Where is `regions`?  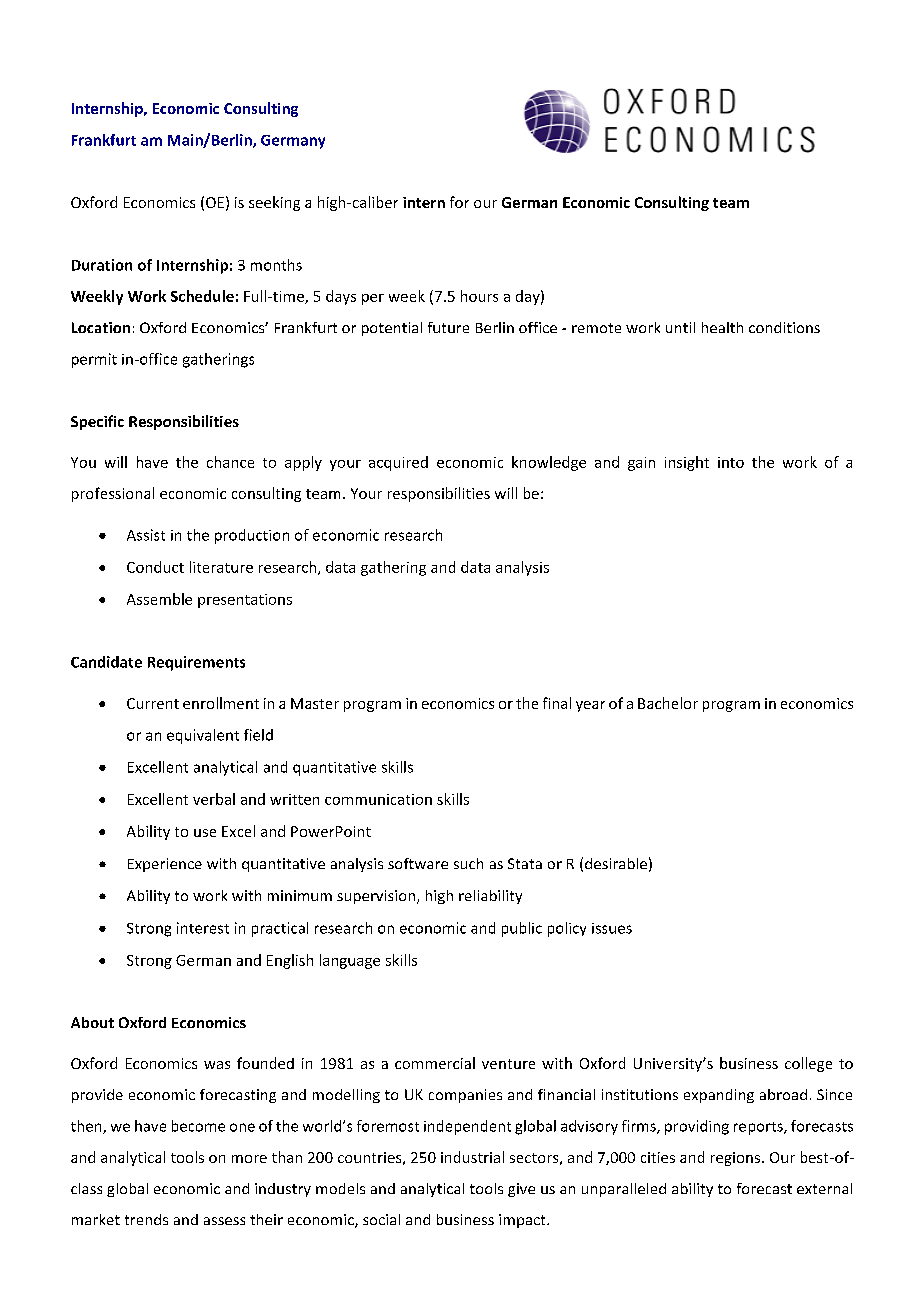
regions is located at coordinates (737, 1159).
